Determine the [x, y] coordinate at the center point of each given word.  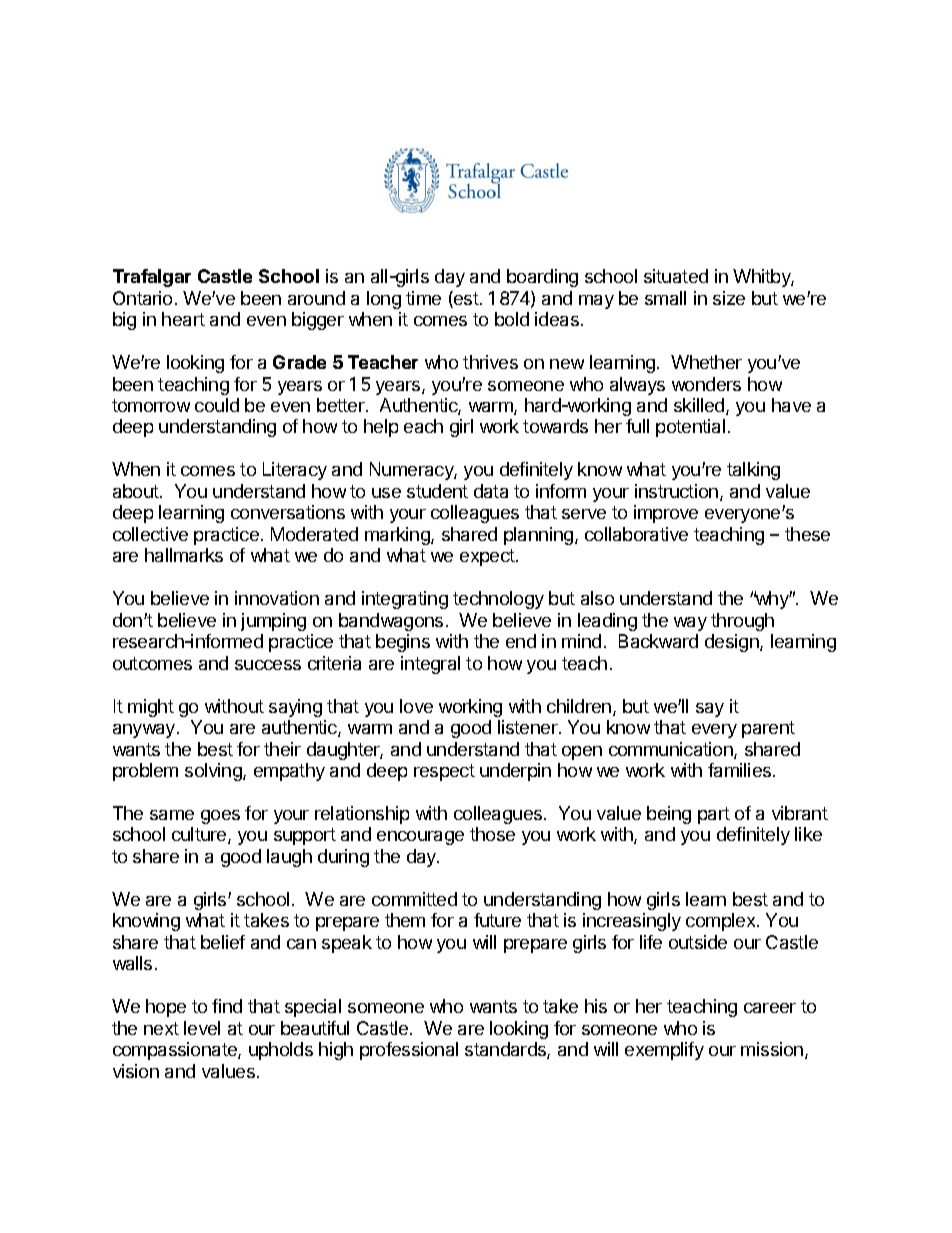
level [202, 1028]
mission [773, 1050]
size [729, 298]
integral [430, 665]
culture [200, 835]
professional [409, 1051]
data [491, 491]
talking [753, 471]
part [714, 815]
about [137, 491]
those [492, 834]
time [423, 298]
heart [183, 319]
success [268, 665]
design [733, 643]
